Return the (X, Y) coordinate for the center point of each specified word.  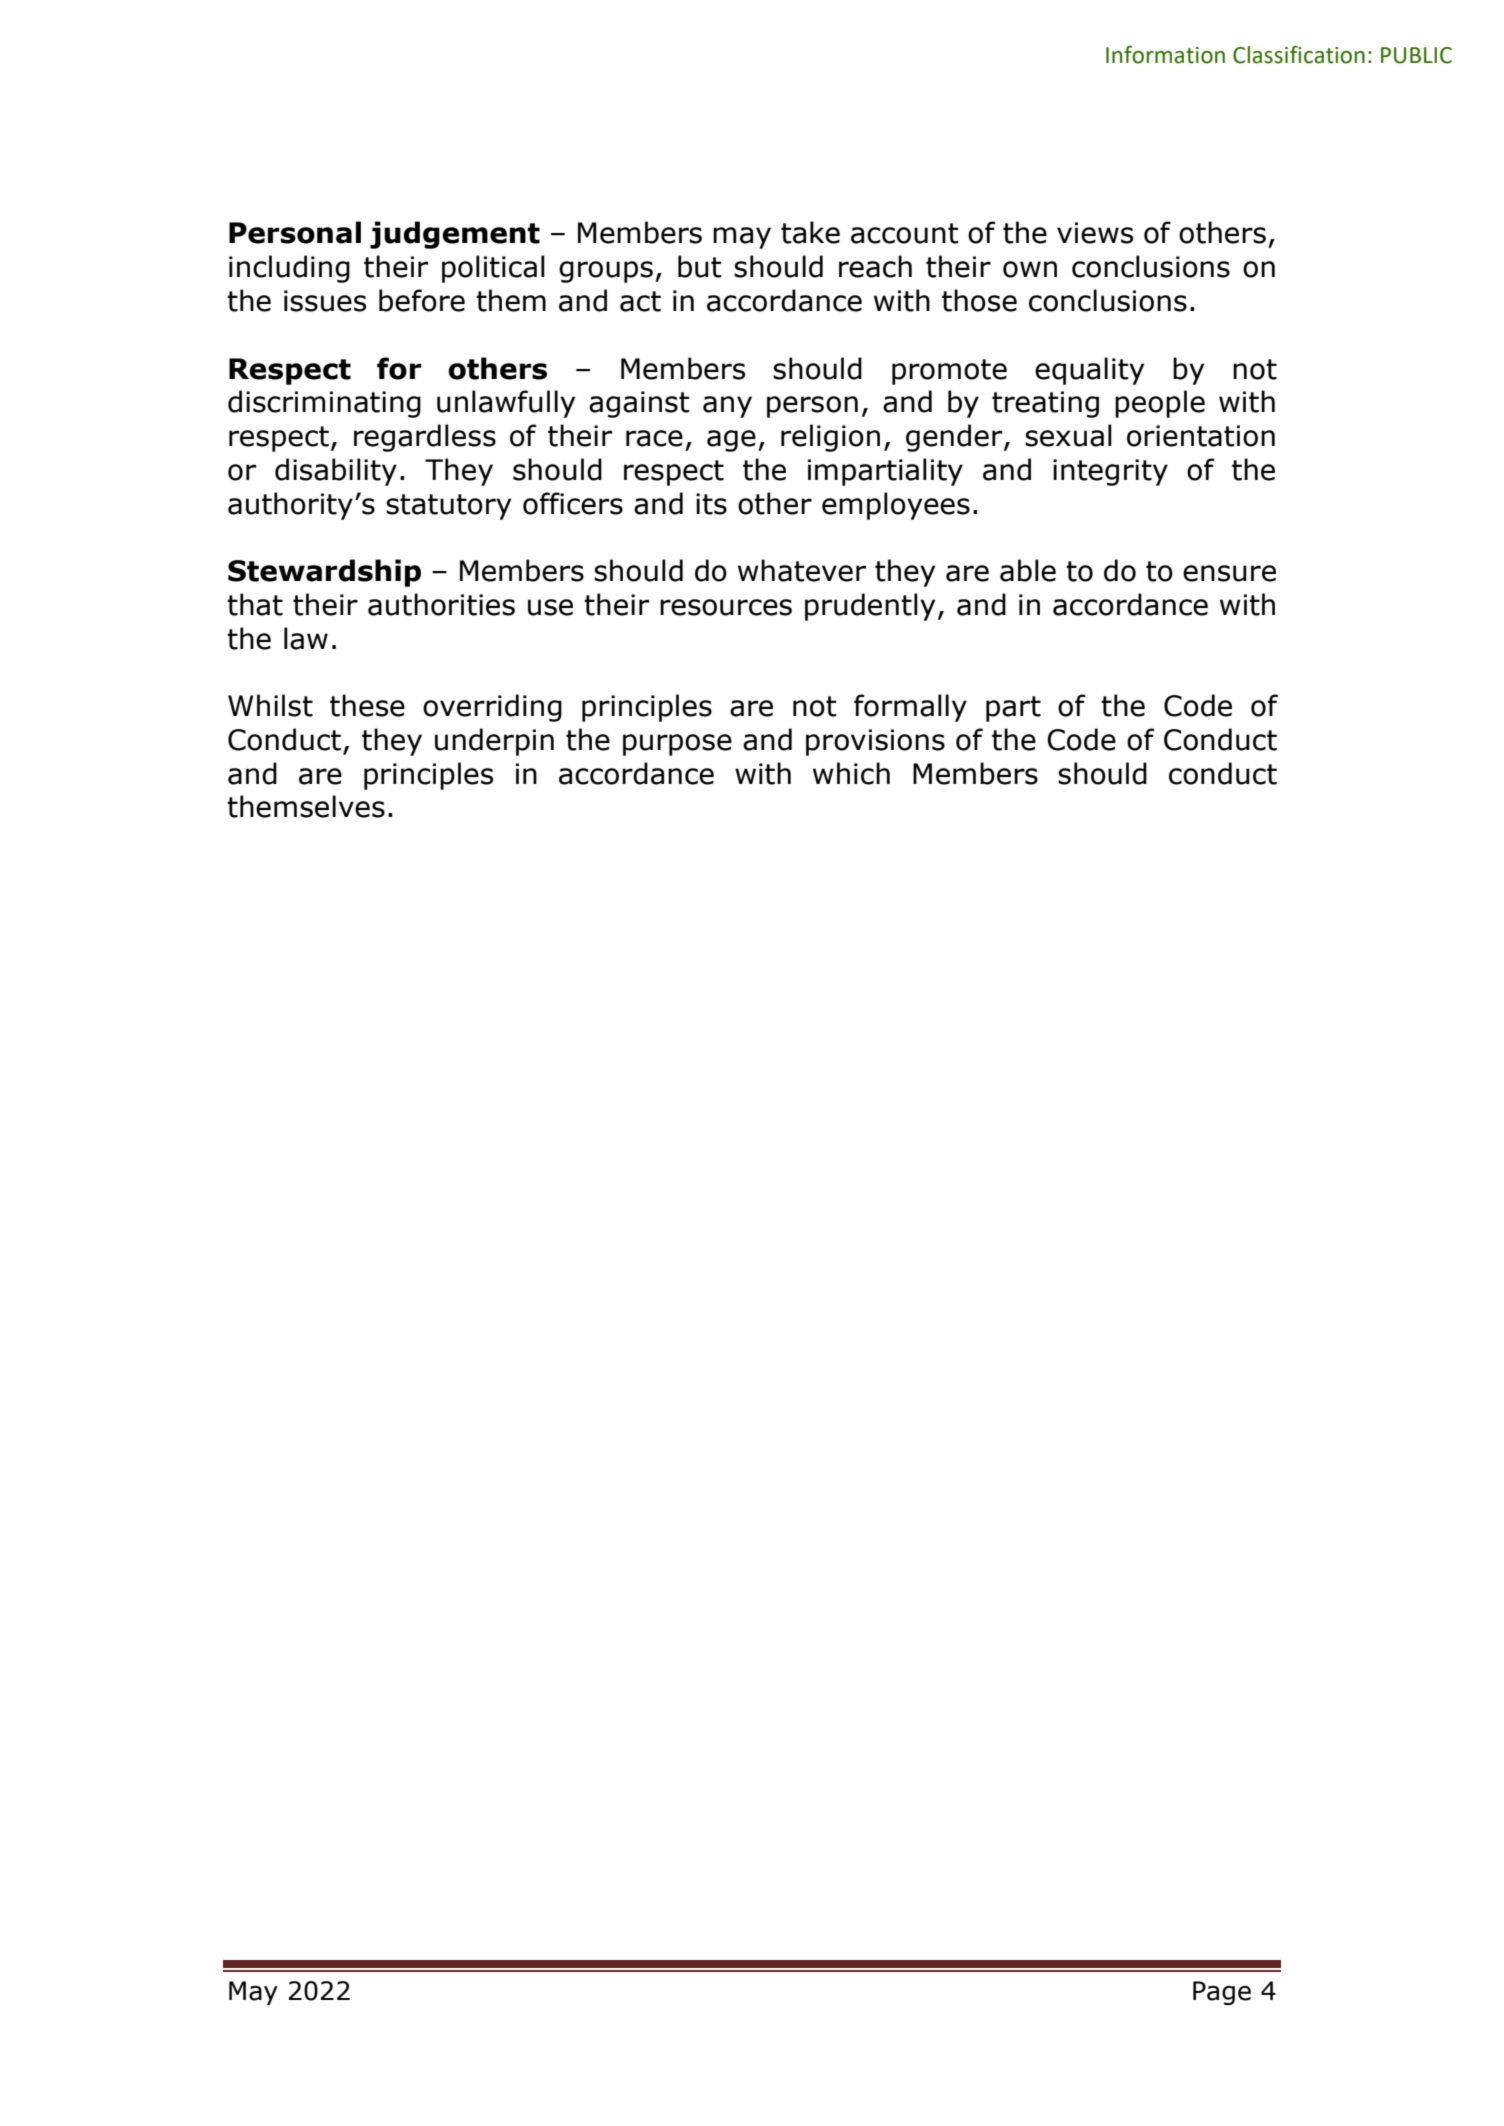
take (810, 232)
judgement (455, 235)
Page (1222, 1993)
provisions (875, 742)
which (851, 773)
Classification (1299, 54)
